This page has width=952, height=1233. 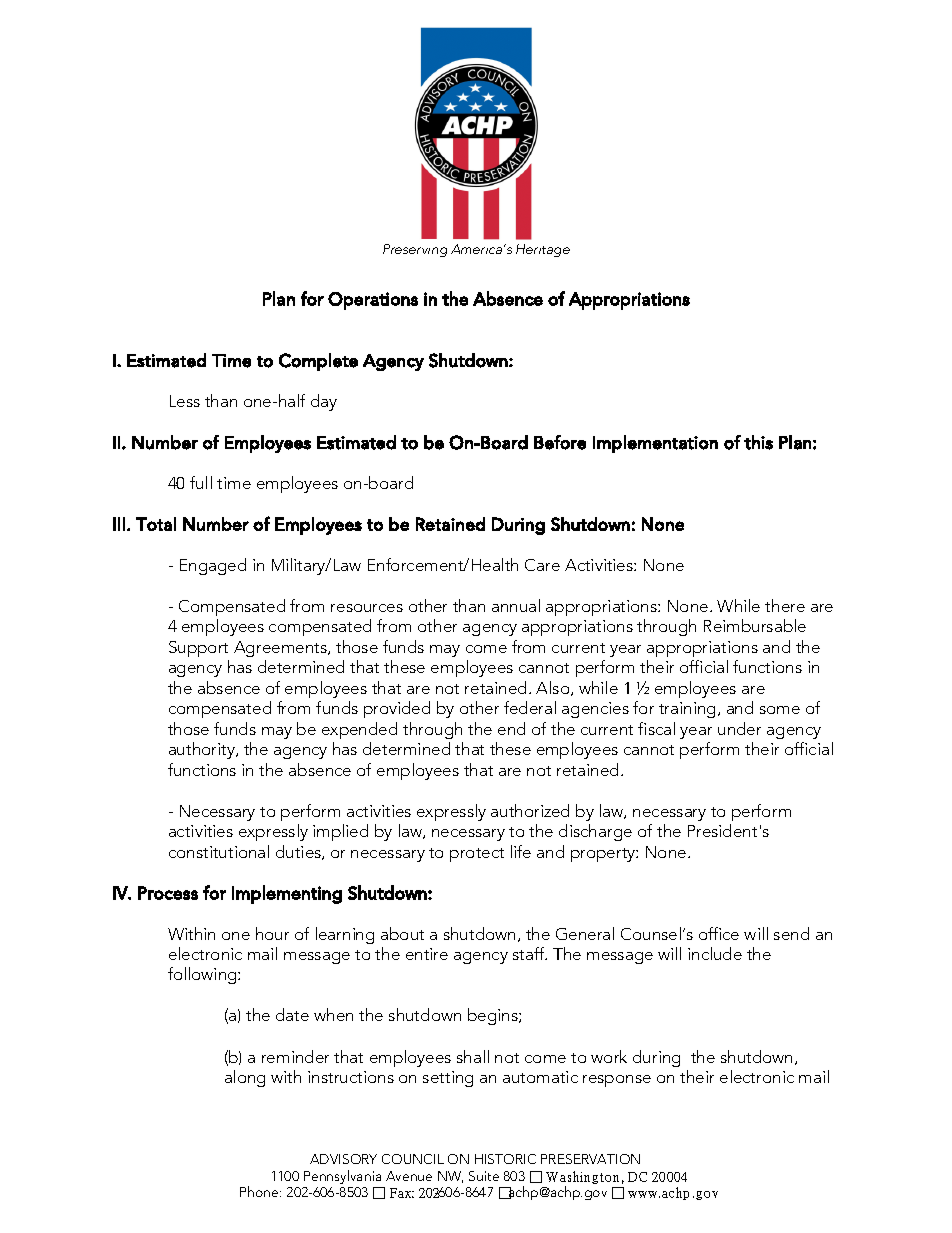 I want to click on PRESERVATION, so click(x=590, y=1159).
